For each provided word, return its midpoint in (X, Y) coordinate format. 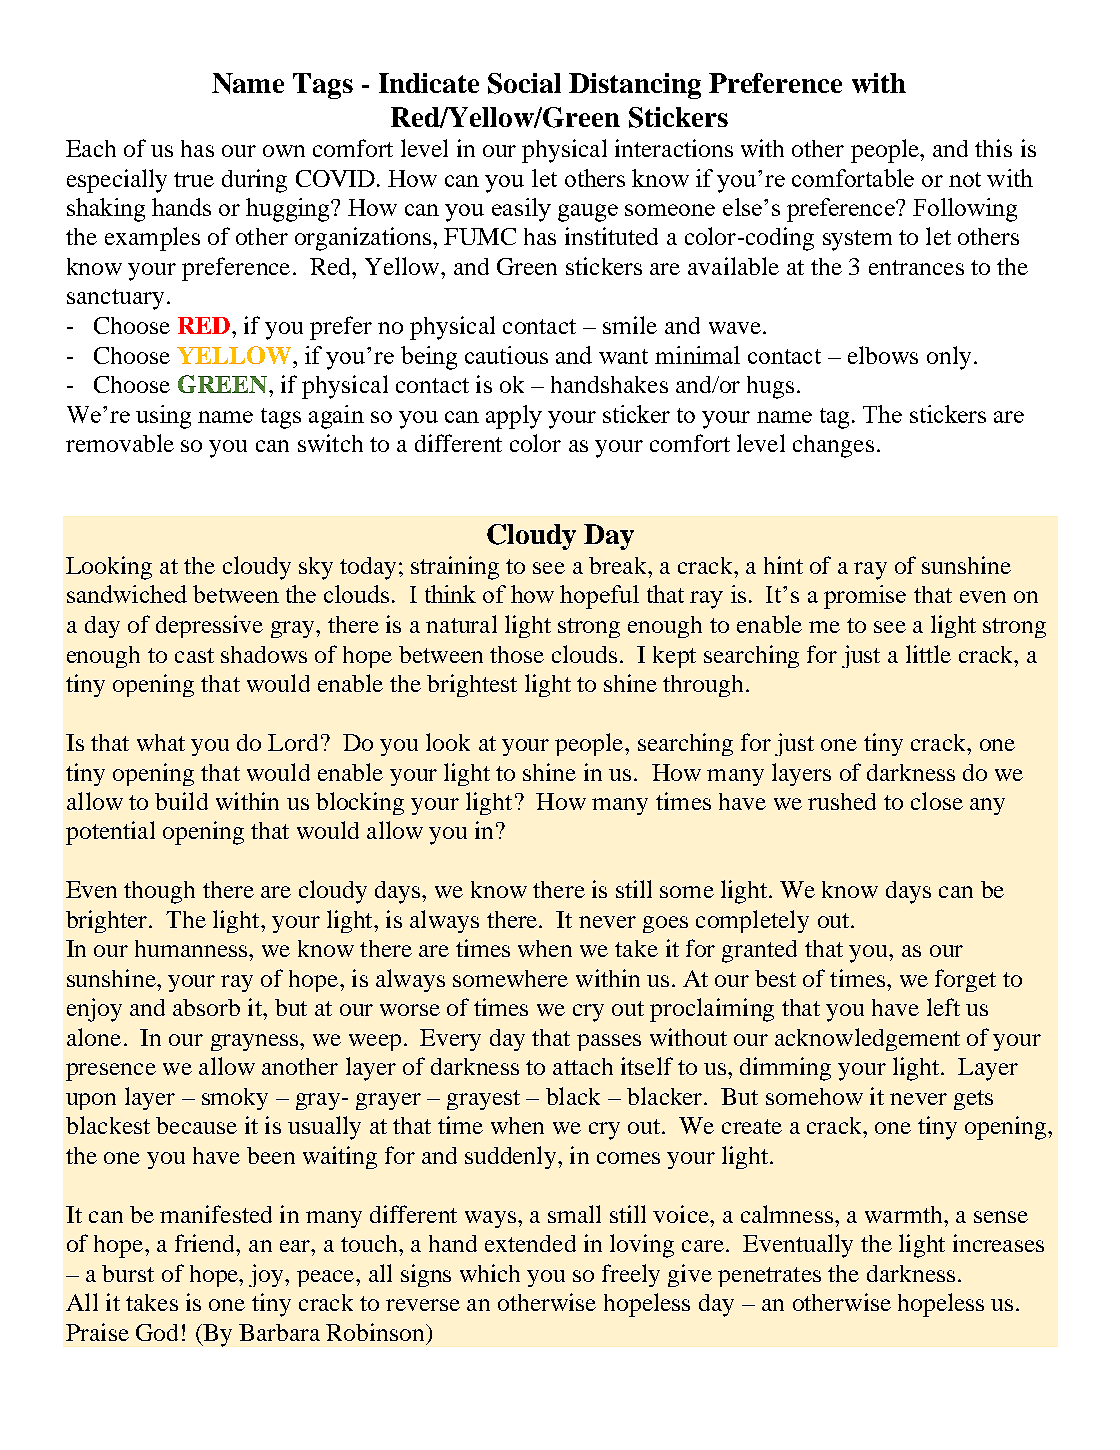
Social (524, 83)
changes (833, 446)
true (194, 179)
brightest (472, 685)
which (490, 1273)
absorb (206, 1007)
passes (609, 1042)
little (928, 654)
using (163, 417)
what (161, 742)
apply (514, 417)
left (943, 1007)
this (993, 148)
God (157, 1332)
